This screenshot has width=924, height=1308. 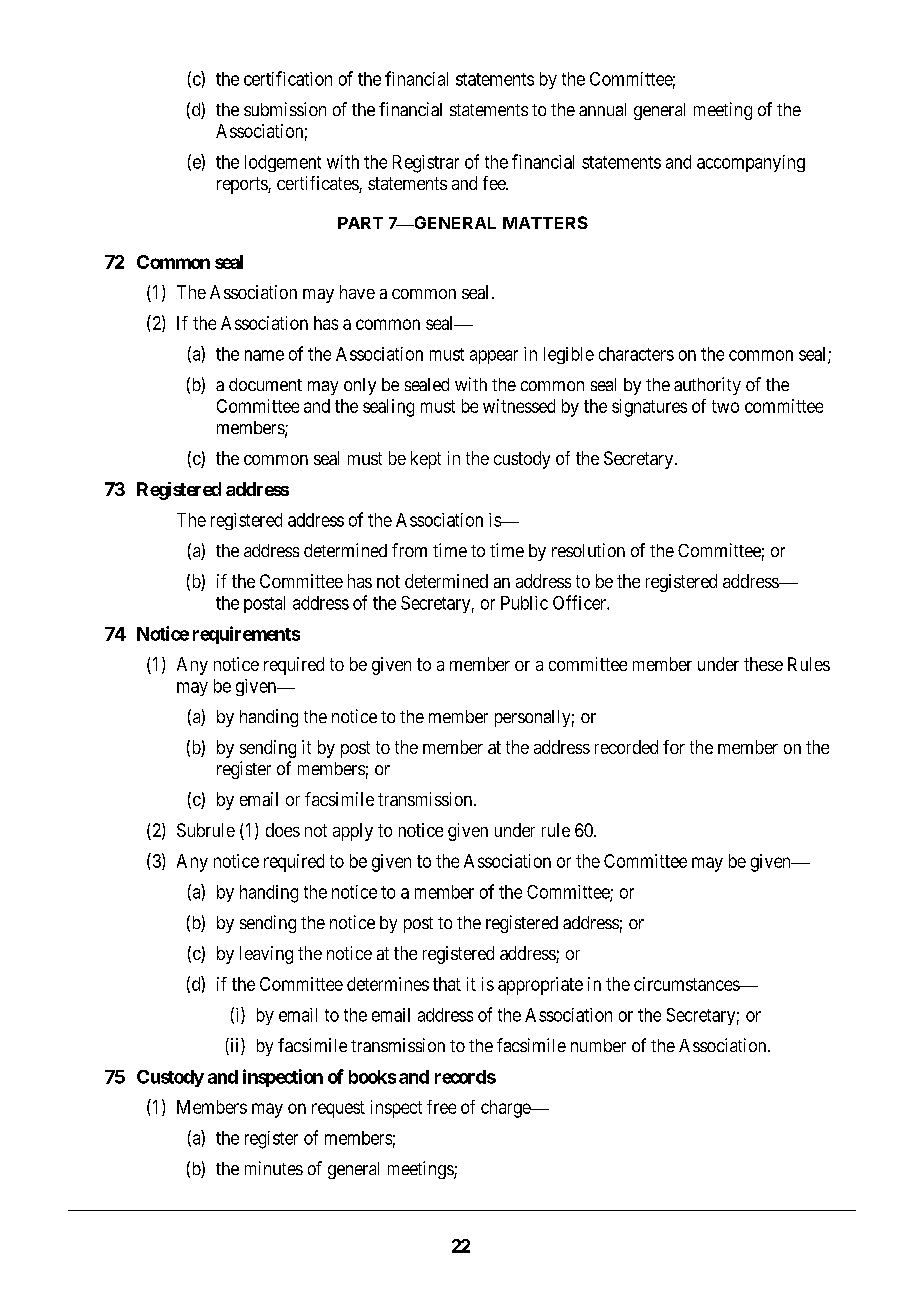 What do you see at coordinates (409, 550) in the screenshot?
I see `from` at bounding box center [409, 550].
